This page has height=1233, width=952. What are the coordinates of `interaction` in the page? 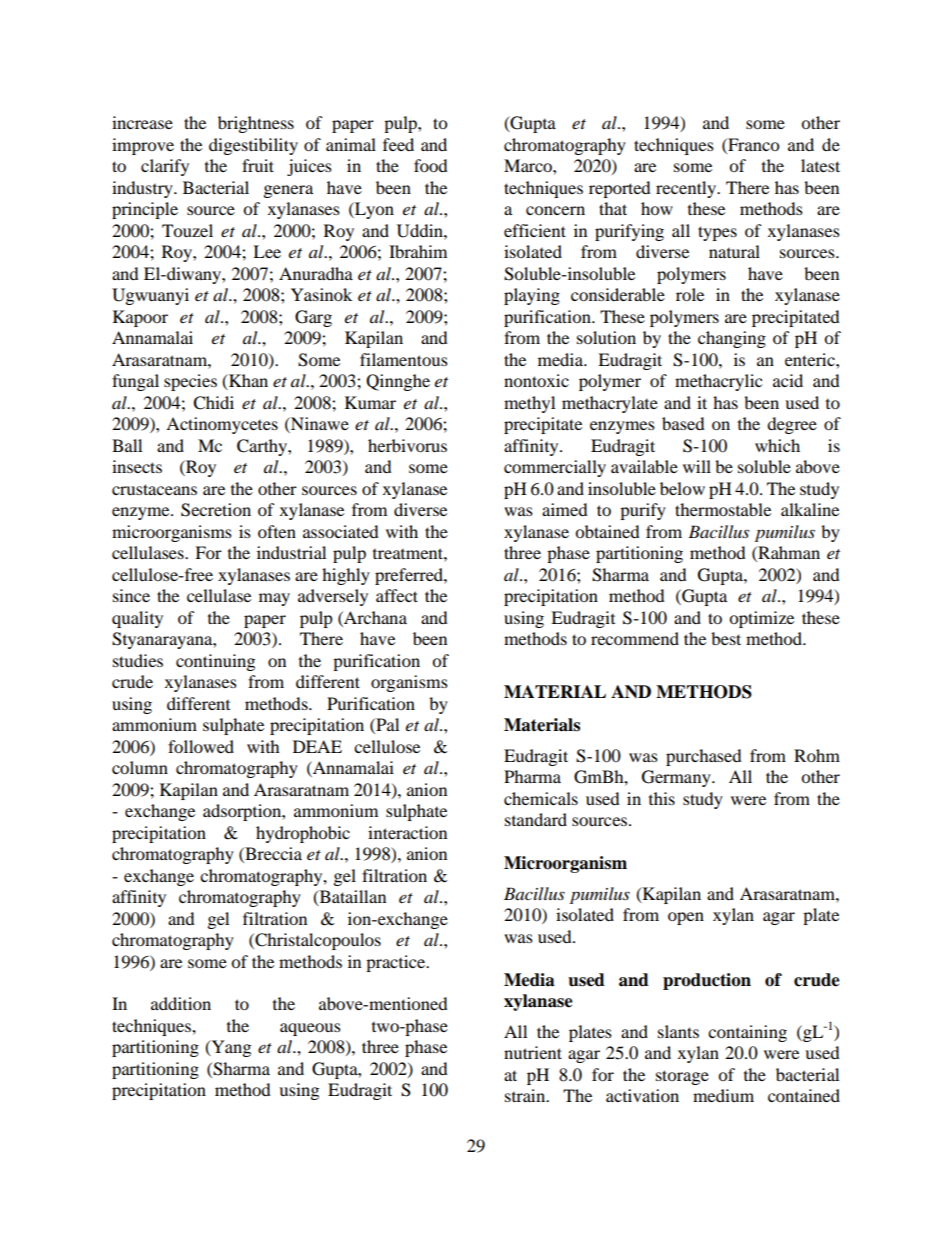 It's located at (407, 832).
